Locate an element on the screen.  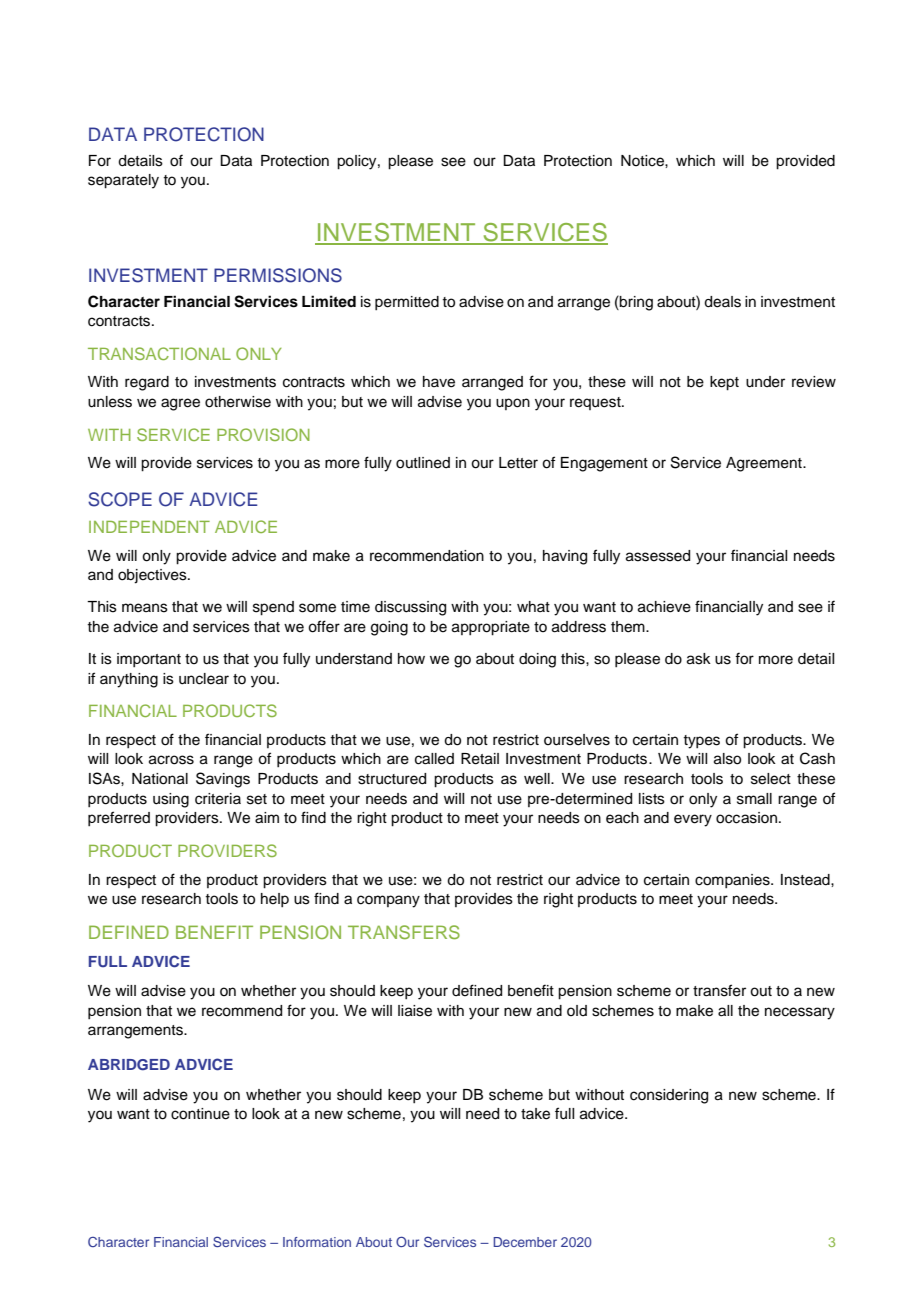
unclear is located at coordinates (204, 679).
